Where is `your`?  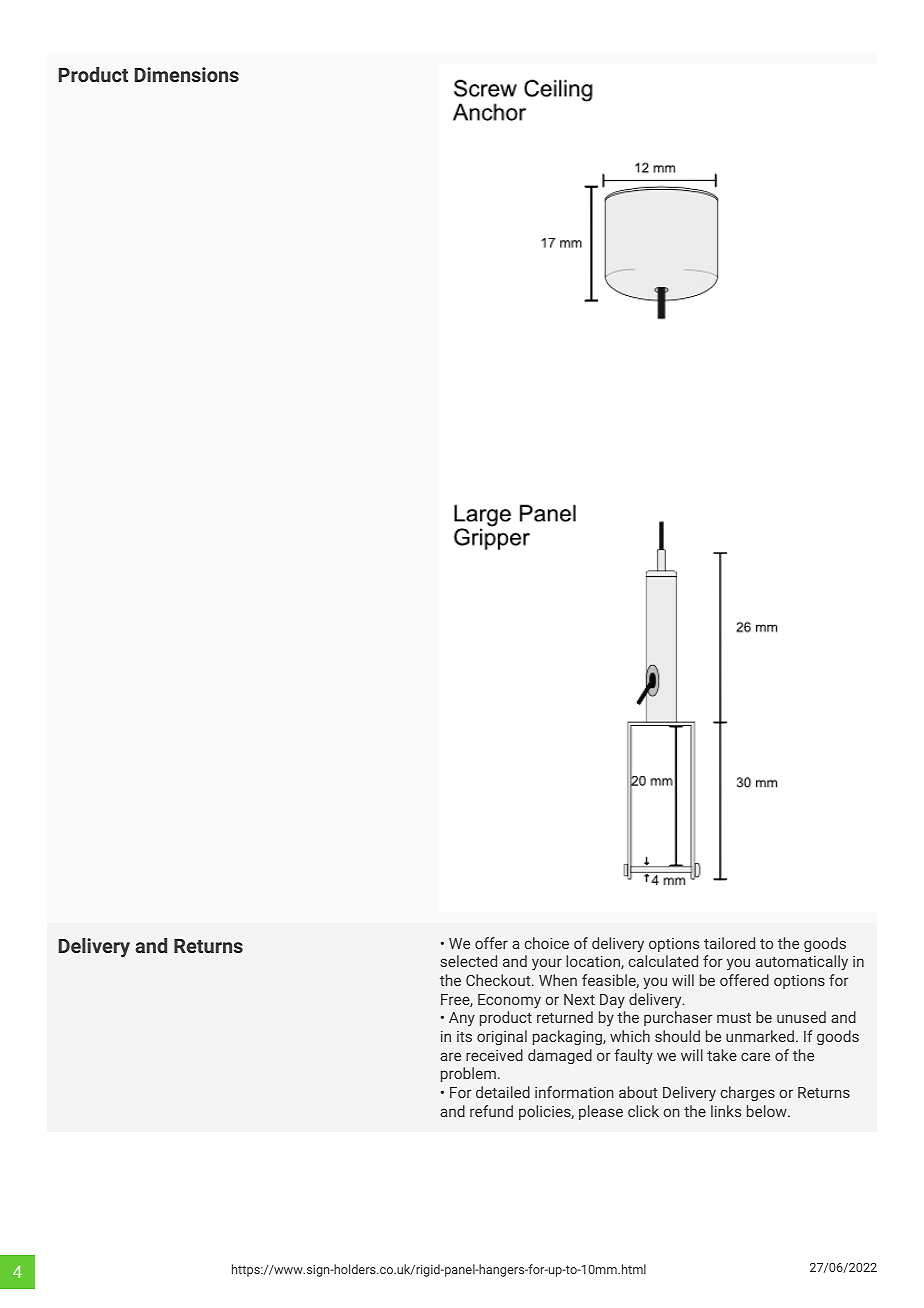
your is located at coordinates (547, 964).
